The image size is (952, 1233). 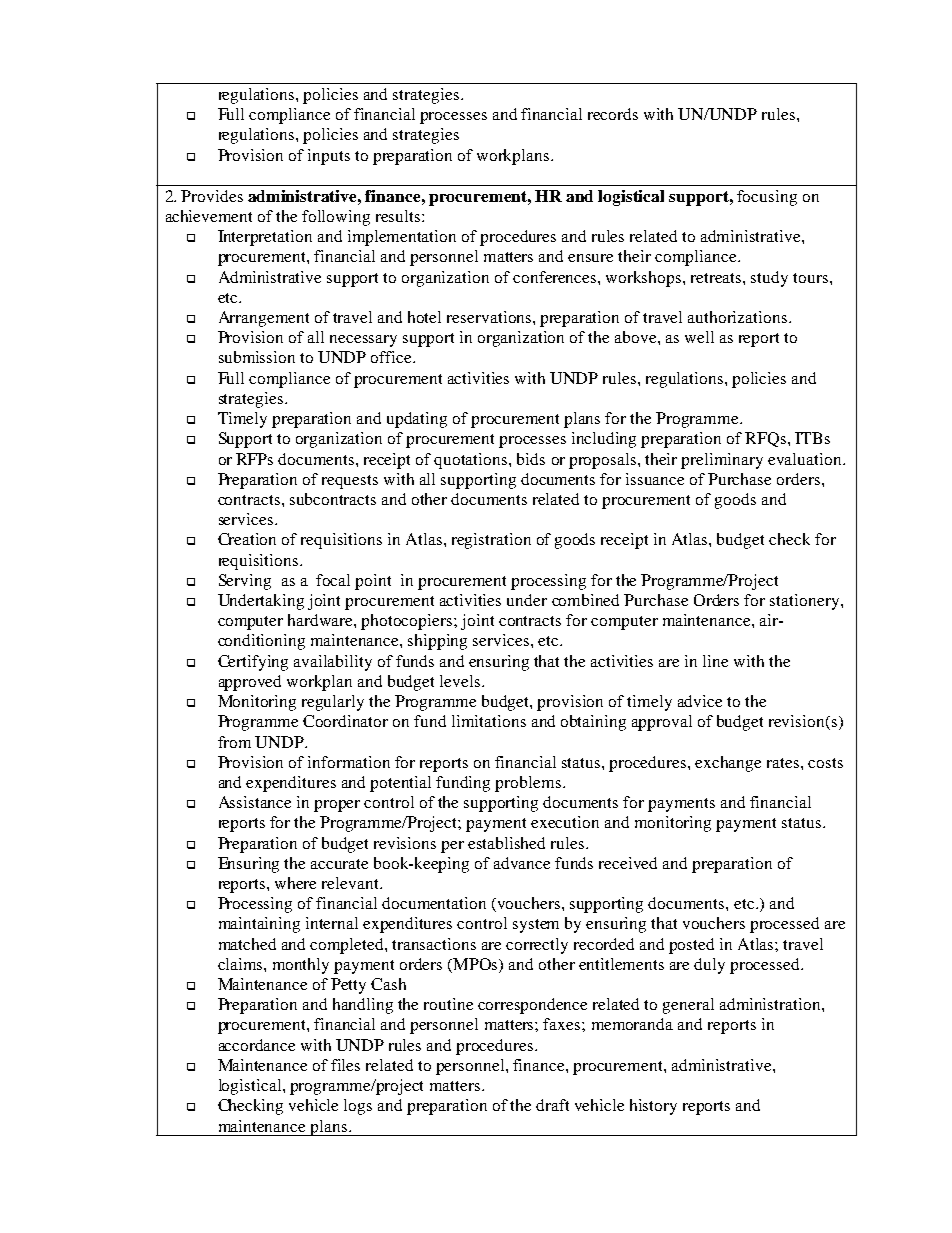 What do you see at coordinates (264, 319) in the image?
I see `Arrangement` at bounding box center [264, 319].
